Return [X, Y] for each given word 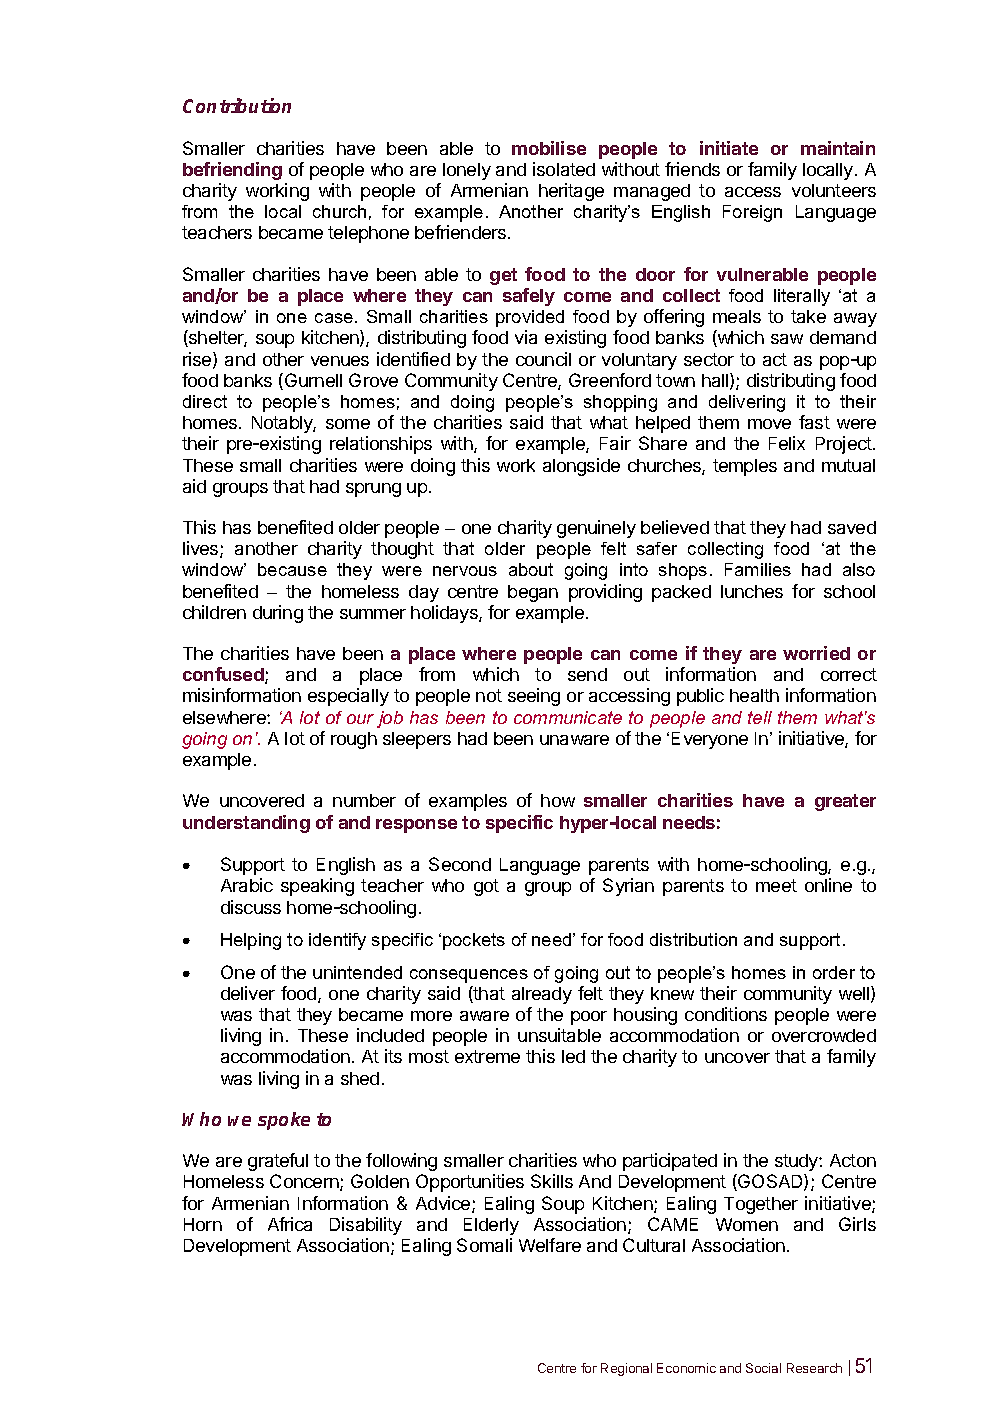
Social [763, 1368]
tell [760, 717]
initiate [729, 148]
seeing [534, 697]
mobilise [549, 148]
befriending [232, 171]
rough [354, 740]
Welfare [550, 1245]
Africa [290, 1224]
